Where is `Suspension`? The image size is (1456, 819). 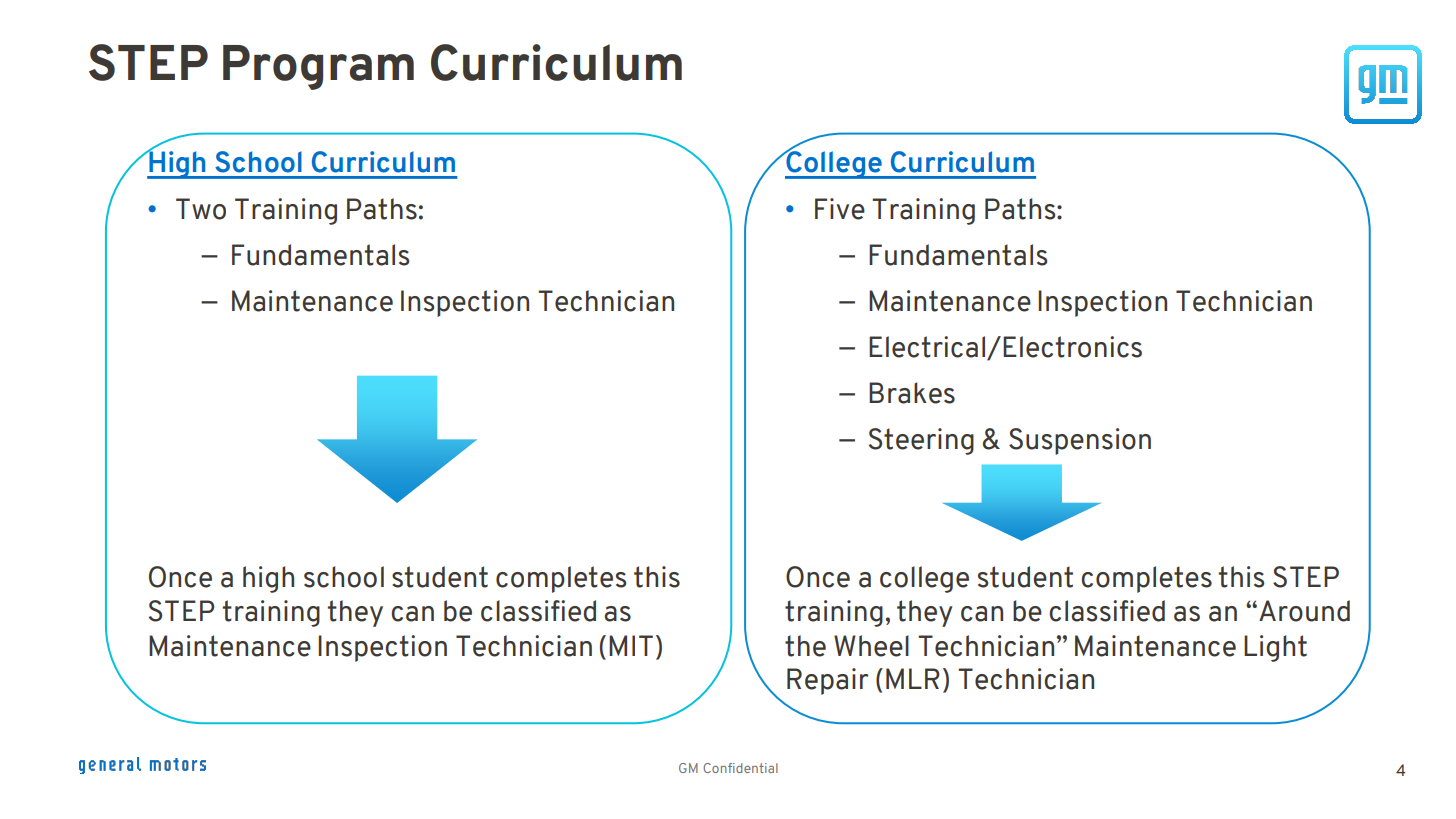 Suspension is located at coordinates (1080, 441).
